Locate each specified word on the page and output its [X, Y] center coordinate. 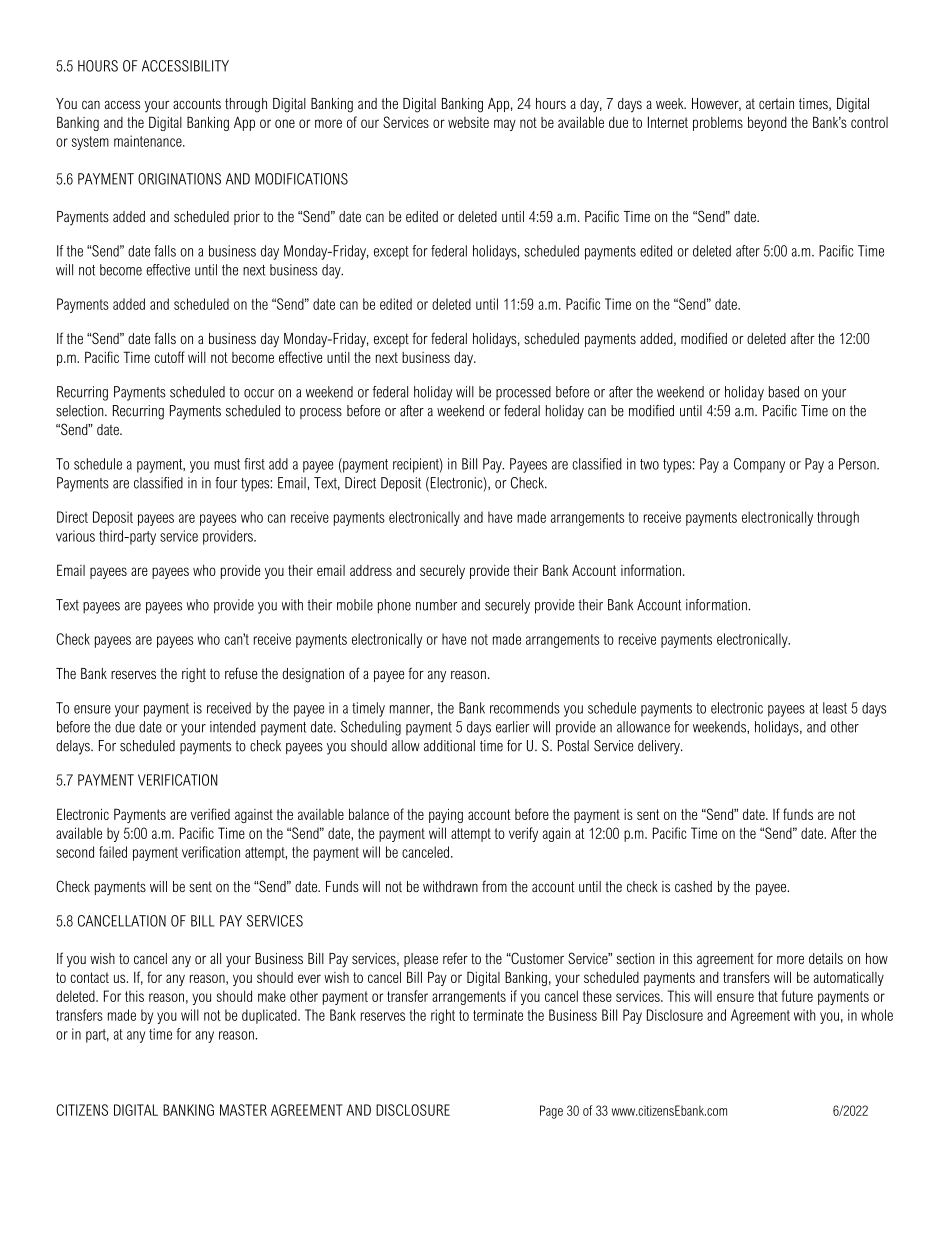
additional [449, 746]
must [227, 464]
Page [551, 1112]
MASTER [243, 1110]
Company [759, 465]
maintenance [149, 141]
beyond [767, 123]
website [468, 122]
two [649, 464]
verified [210, 814]
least [835, 708]
